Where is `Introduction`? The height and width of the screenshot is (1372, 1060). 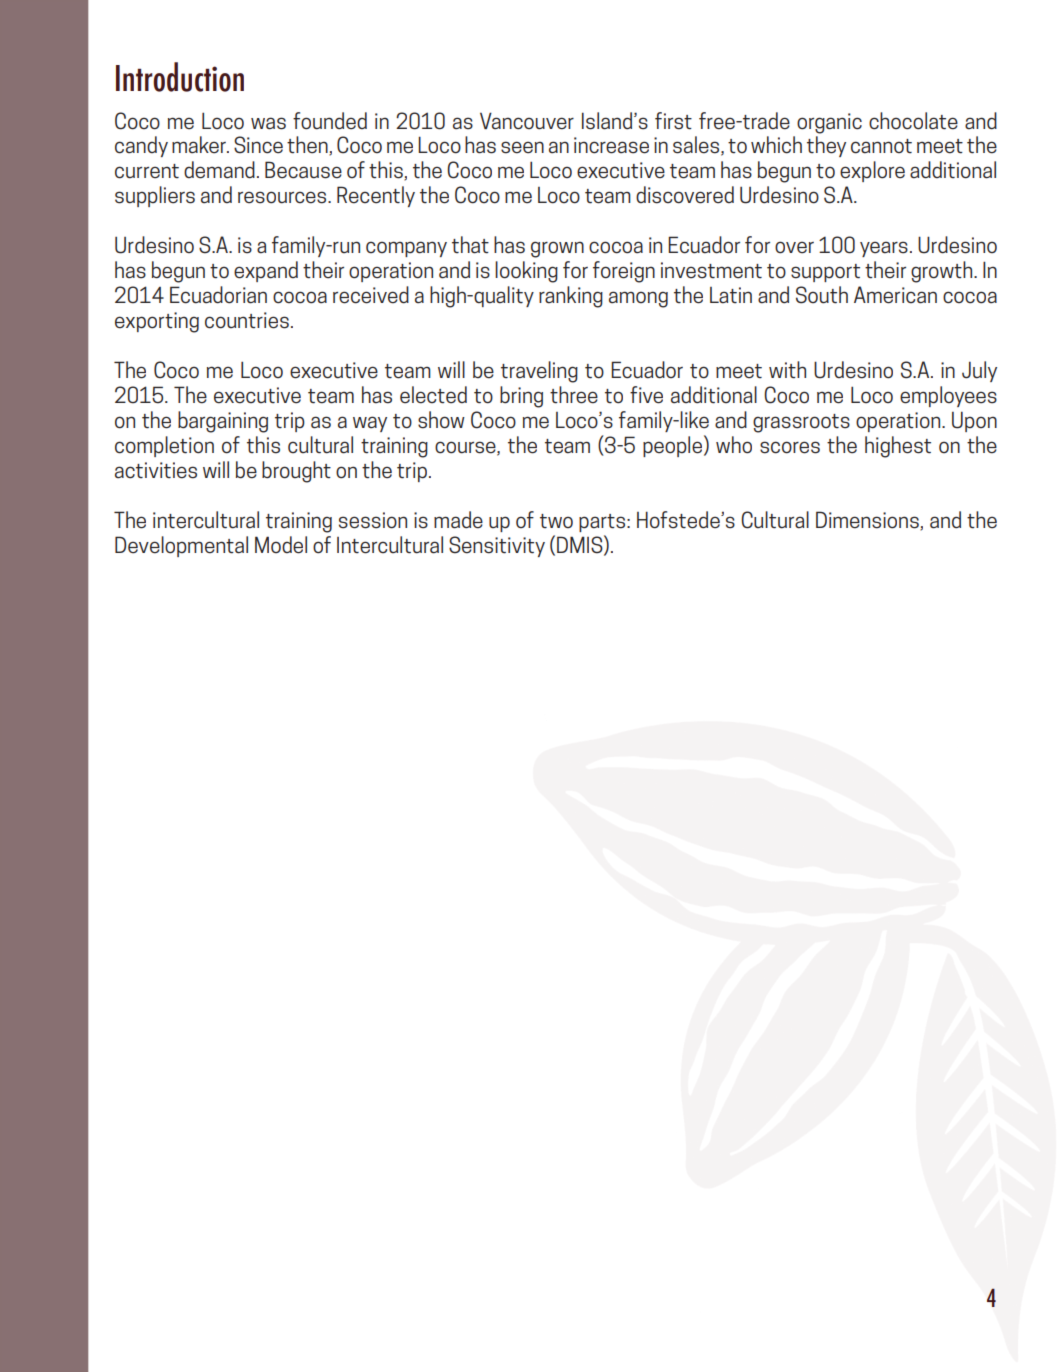
Introduction is located at coordinates (180, 77).
